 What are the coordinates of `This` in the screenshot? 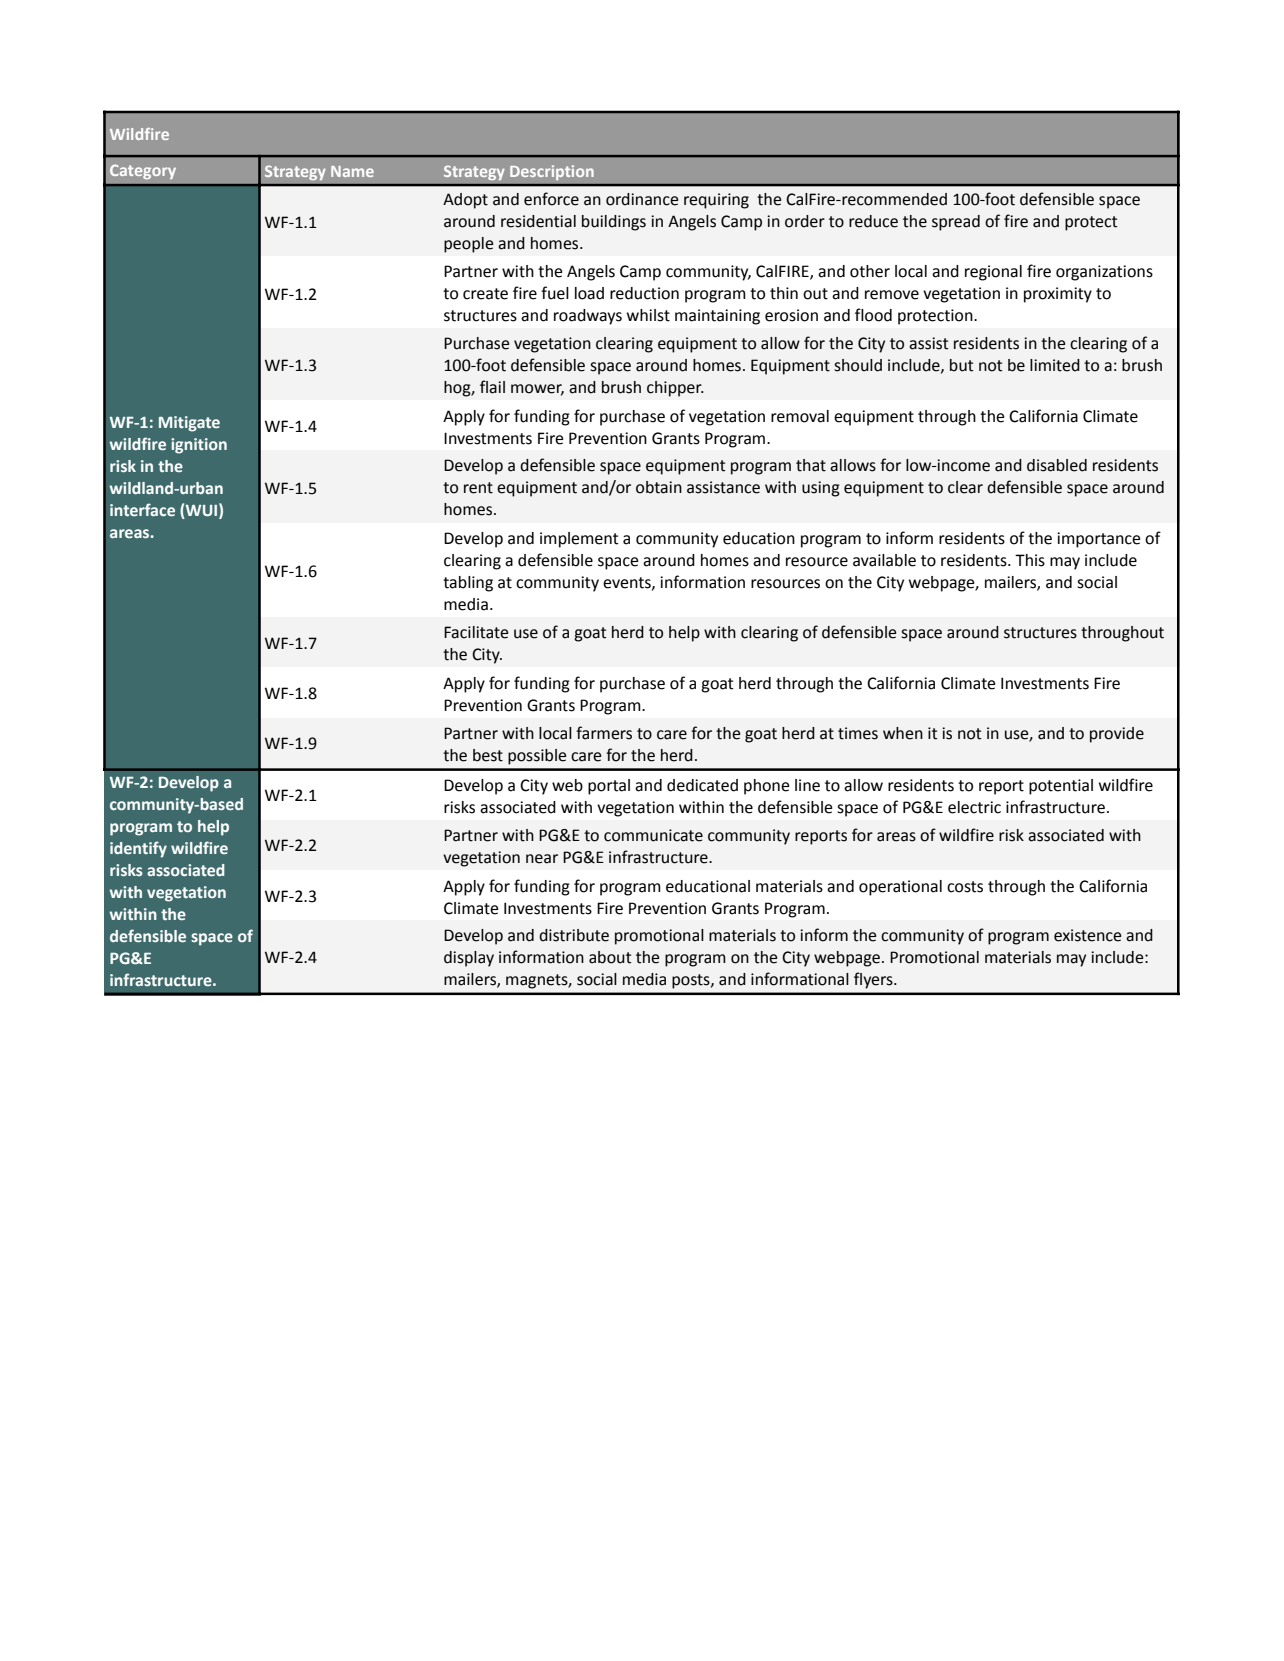 It's located at (1030, 560).
